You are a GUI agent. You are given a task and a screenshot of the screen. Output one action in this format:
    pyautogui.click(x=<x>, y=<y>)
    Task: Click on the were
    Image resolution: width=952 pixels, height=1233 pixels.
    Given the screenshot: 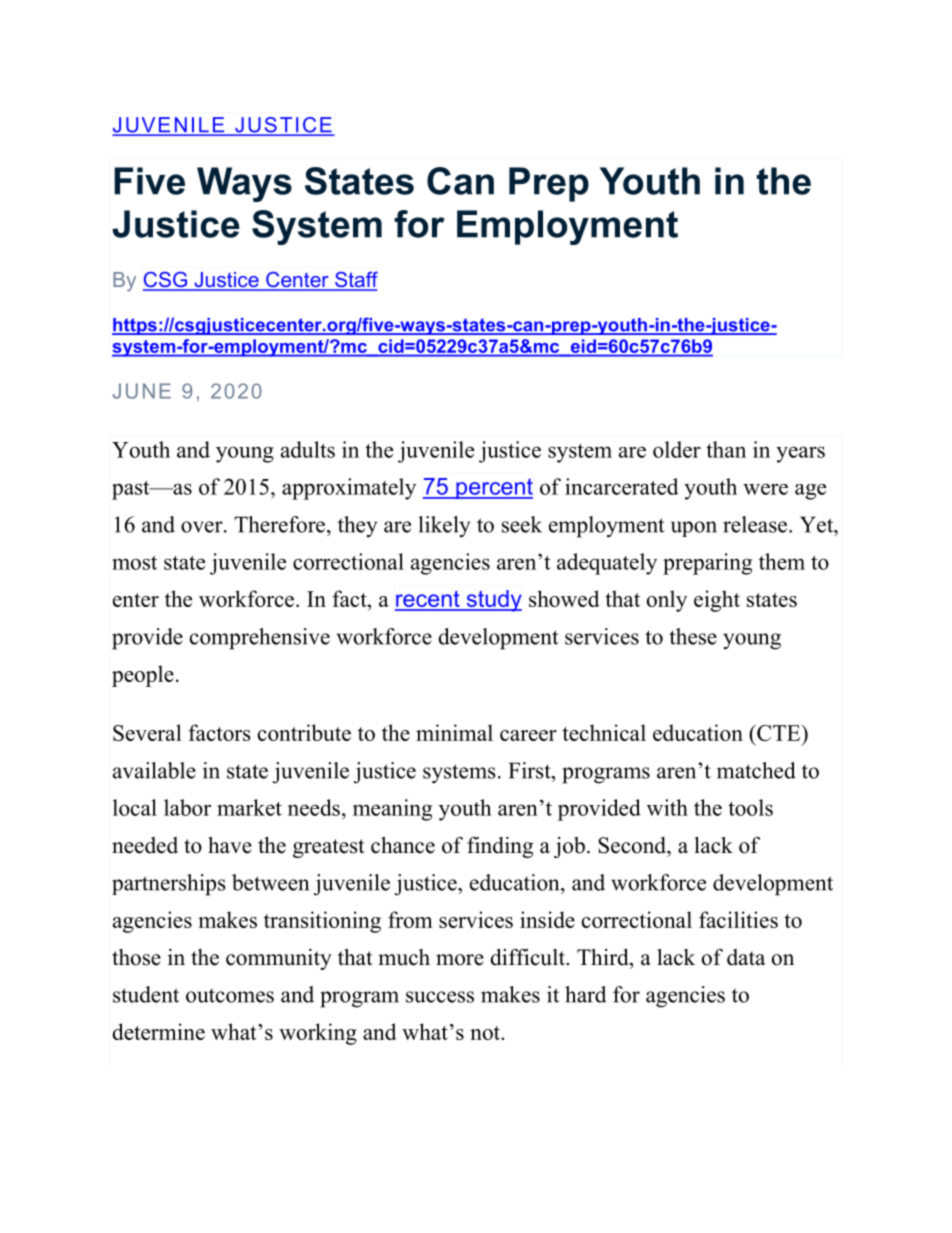 What is the action you would take?
    pyautogui.click(x=765, y=489)
